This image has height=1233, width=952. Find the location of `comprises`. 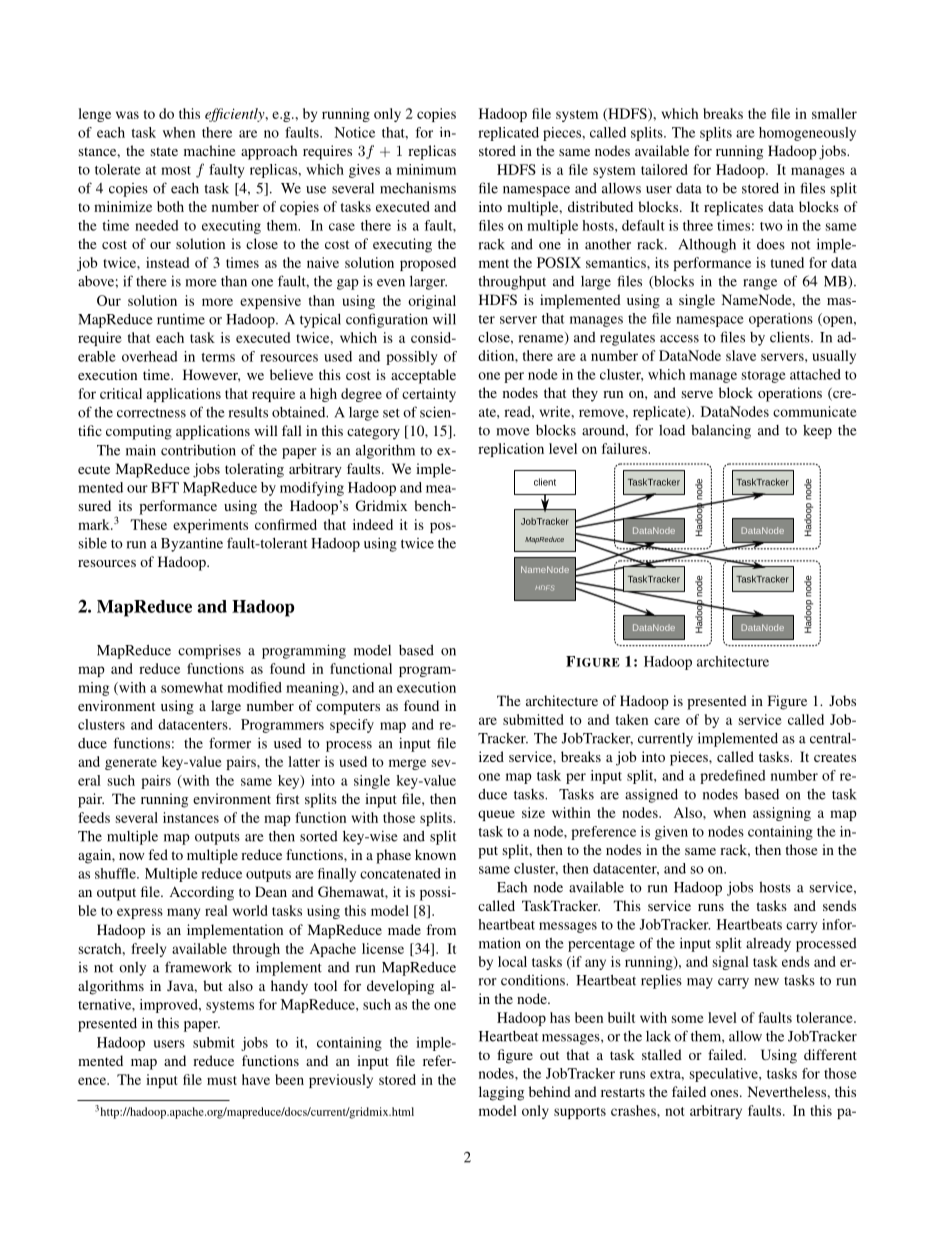

comprises is located at coordinates (209, 652).
